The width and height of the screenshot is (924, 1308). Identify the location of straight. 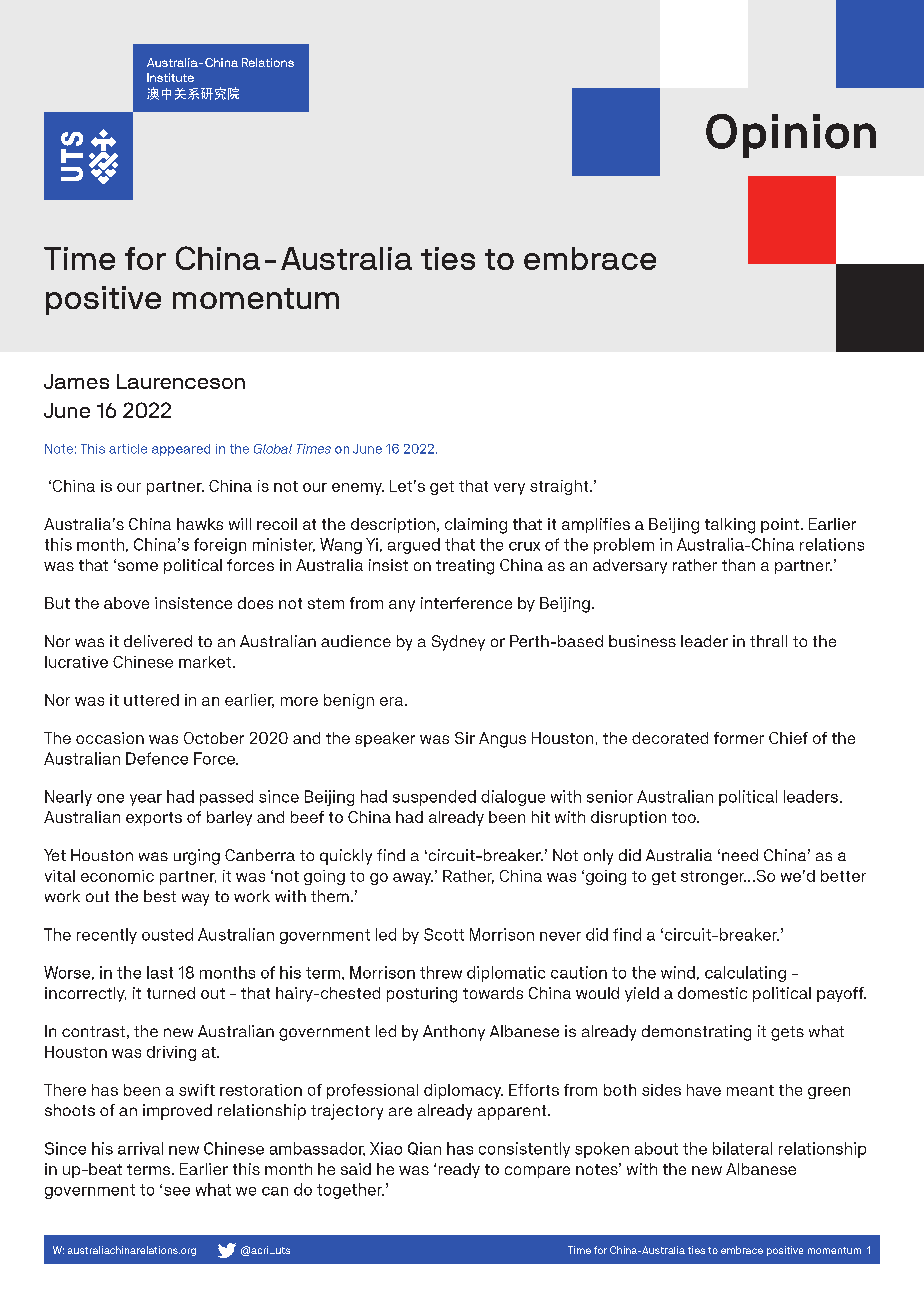
(560, 487).
